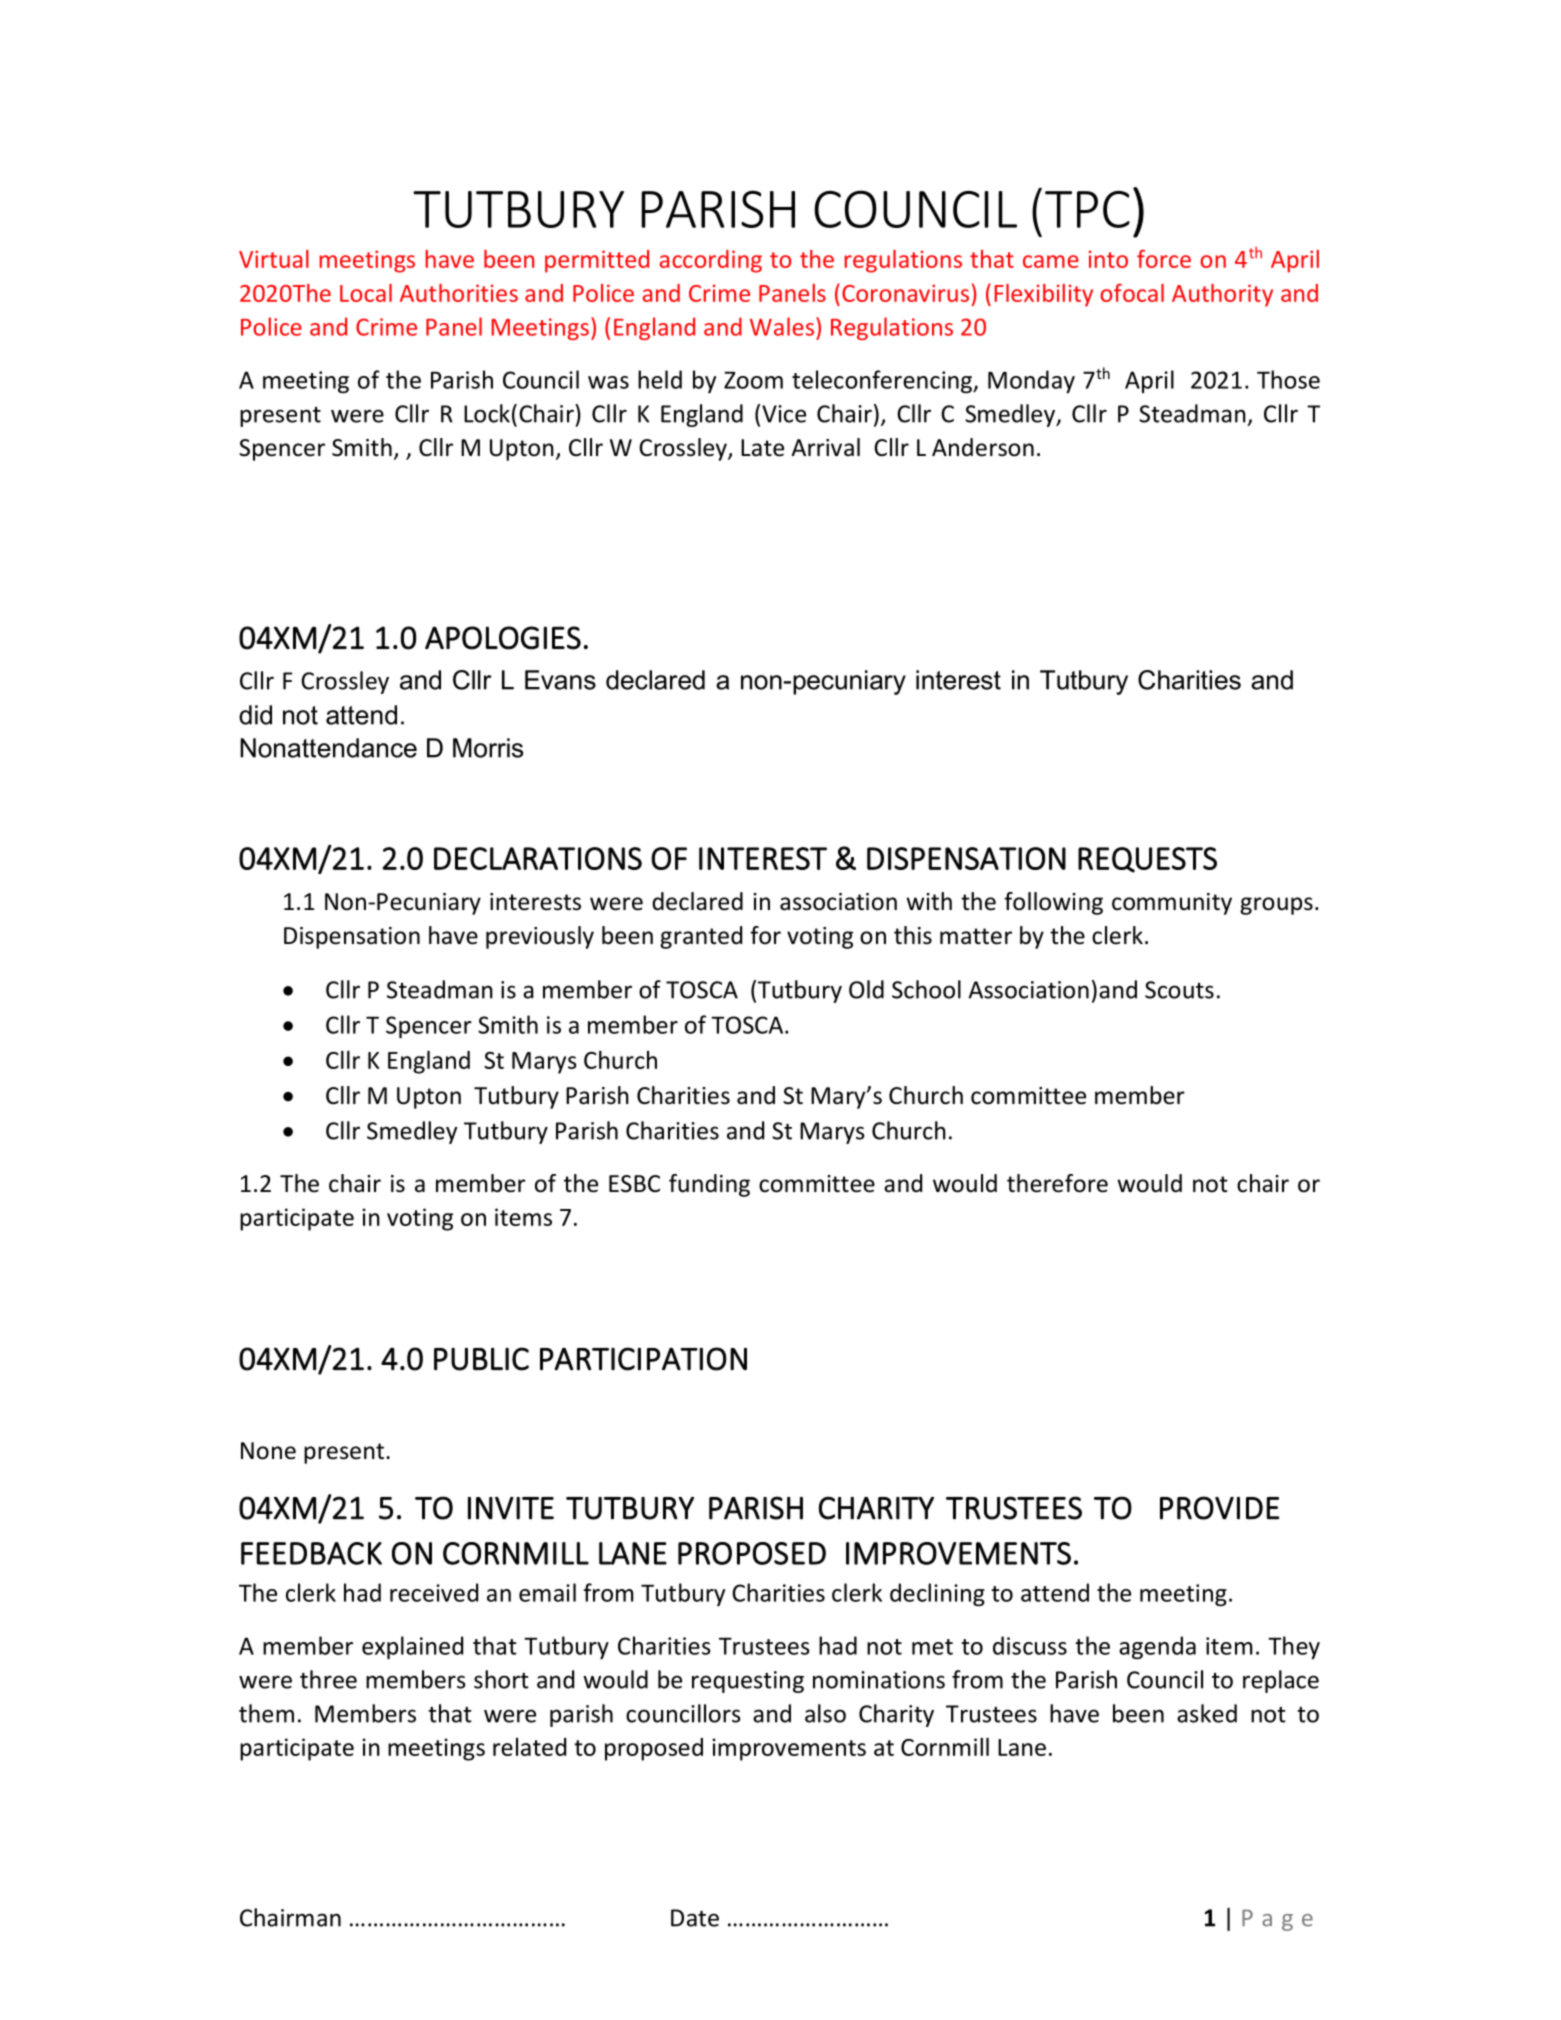 The height and width of the screenshot is (2020, 1561). Describe the element at coordinates (643, 1359) in the screenshot. I see `PARTICIPATION` at that location.
